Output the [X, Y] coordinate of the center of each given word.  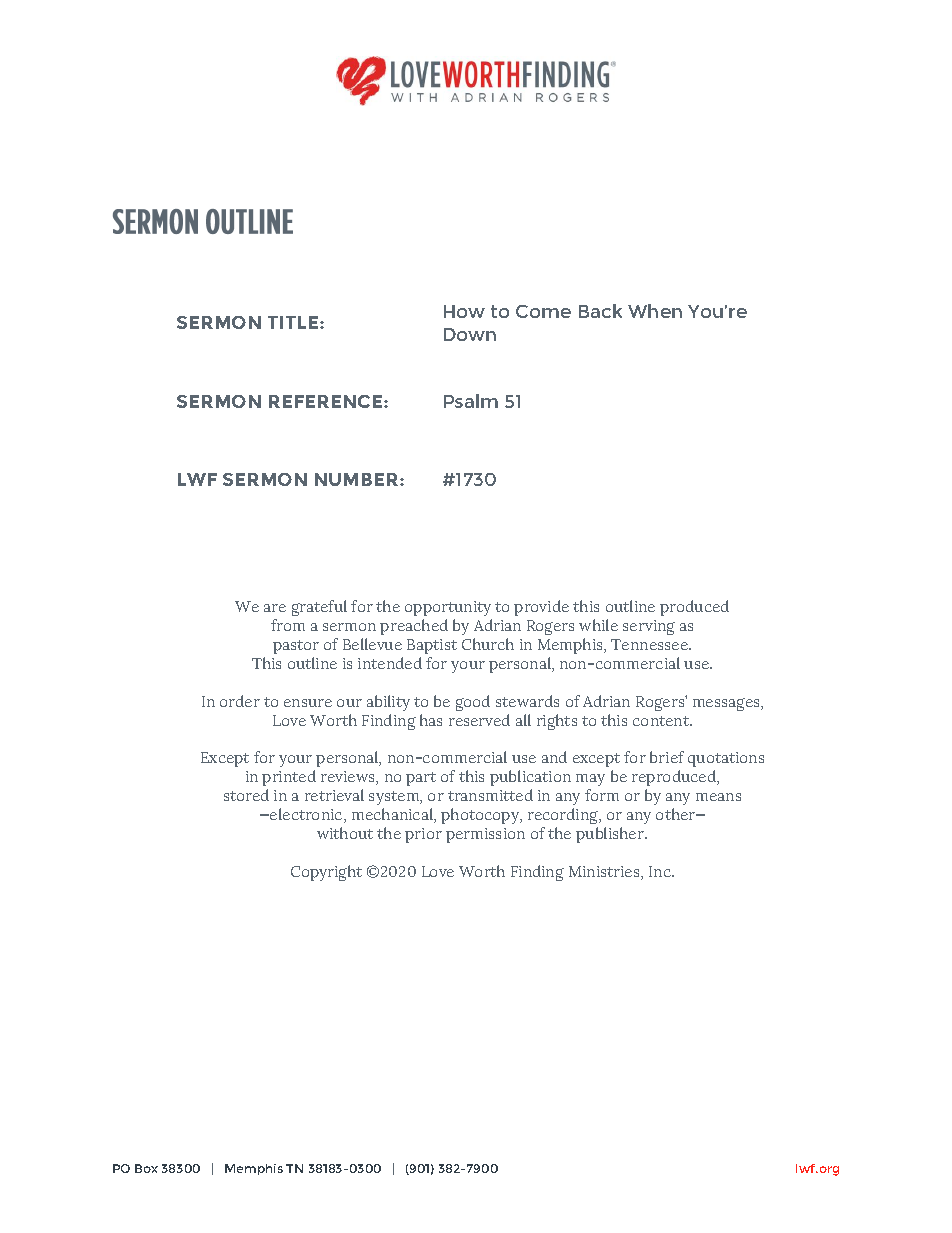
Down [470, 334]
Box [146, 1168]
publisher [611, 835]
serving [649, 627]
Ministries [605, 873]
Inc [661, 871]
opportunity [448, 608]
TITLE [294, 322]
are [275, 608]
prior [423, 835]
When [655, 311]
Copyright [326, 873]
